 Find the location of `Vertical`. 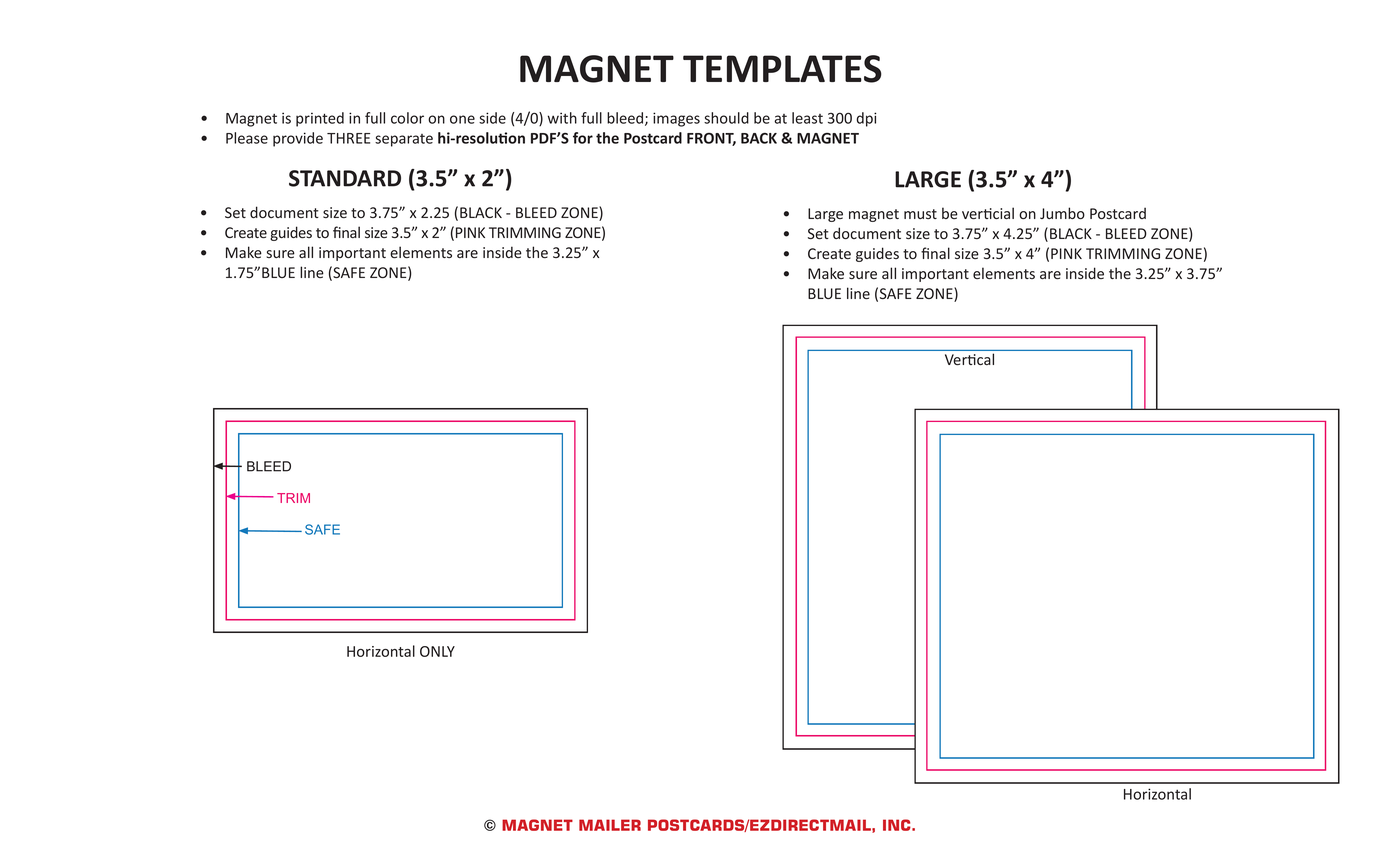

Vertical is located at coordinates (969, 359).
